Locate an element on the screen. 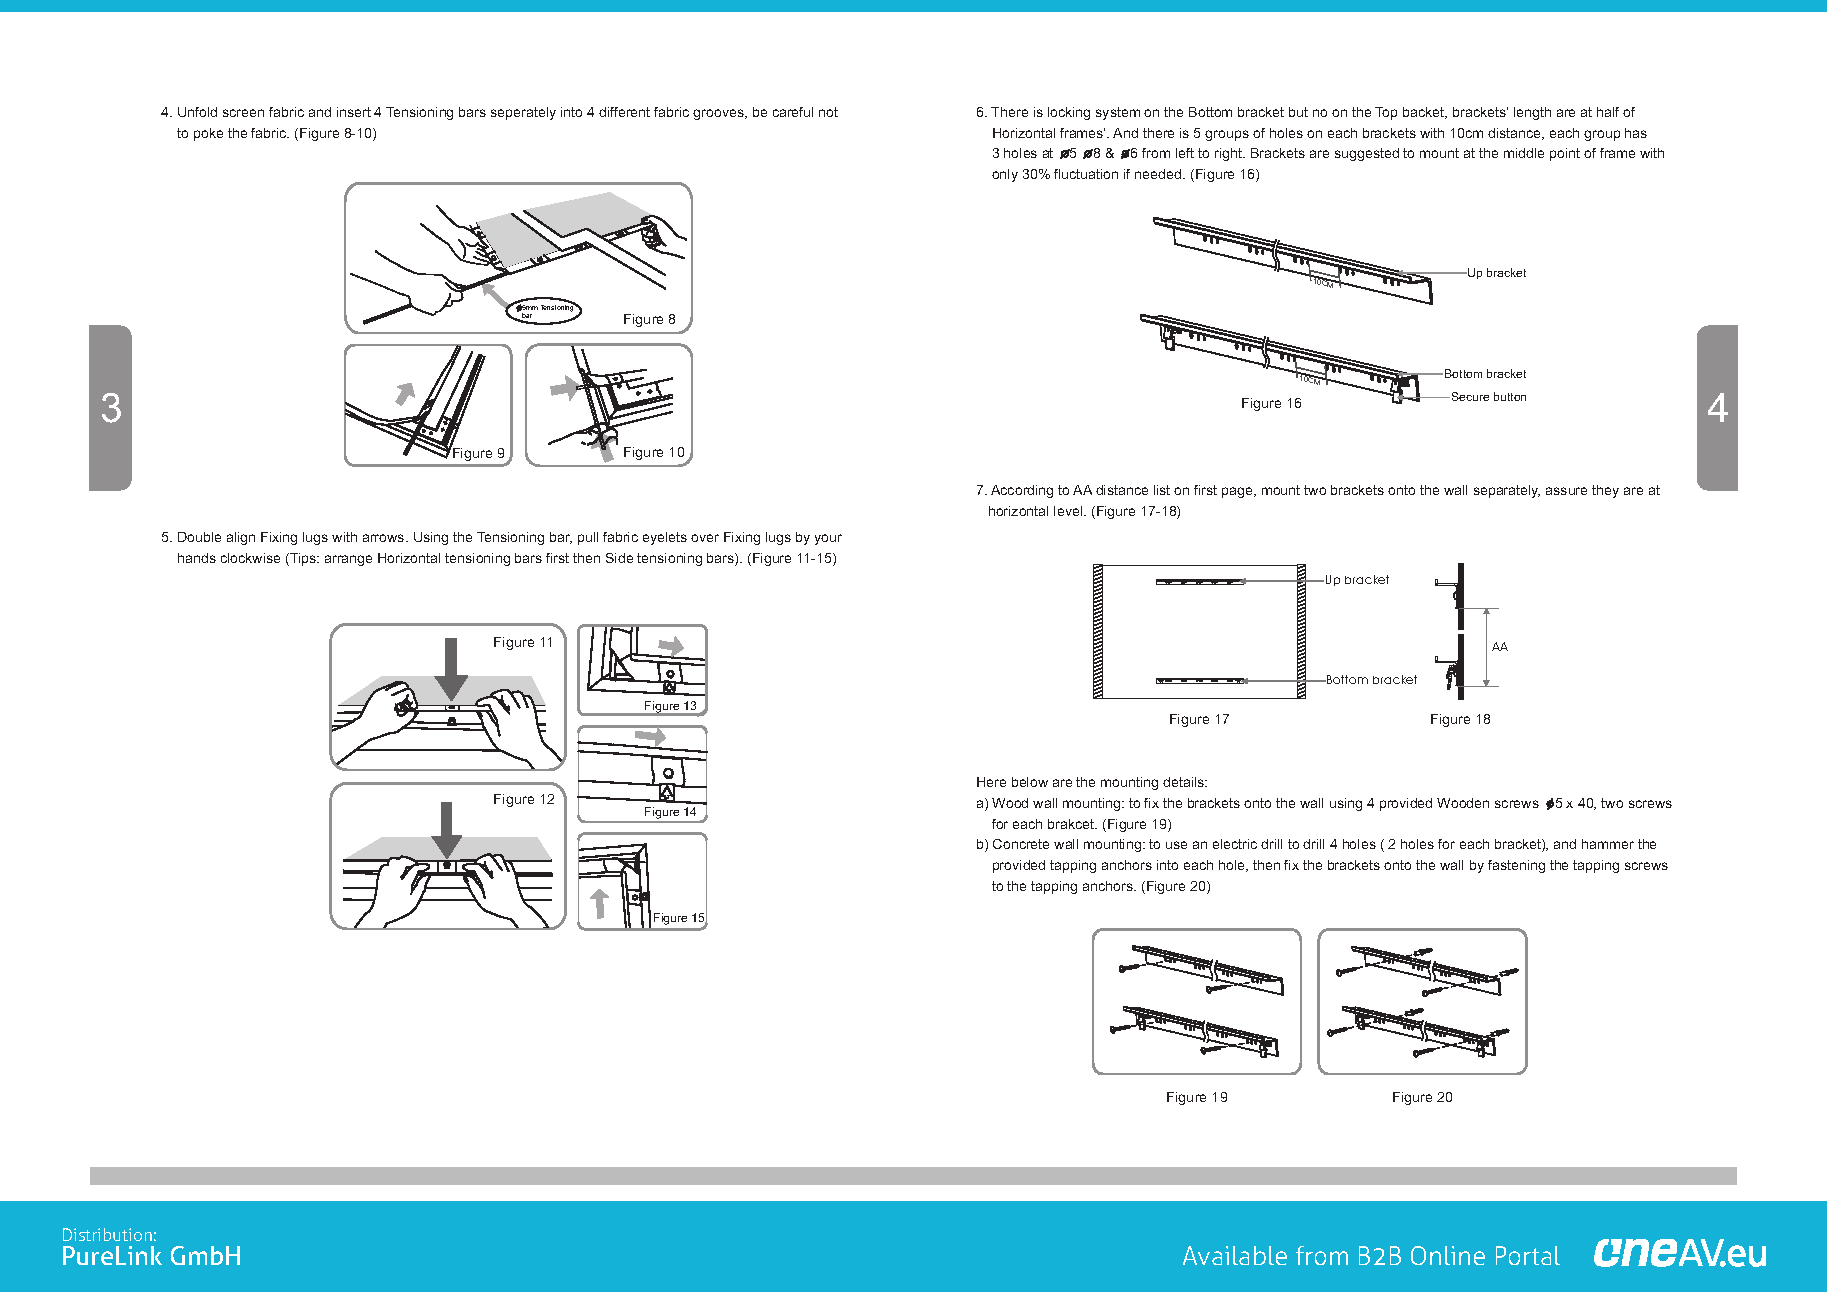 This screenshot has width=1827, height=1292. only is located at coordinates (1005, 175).
